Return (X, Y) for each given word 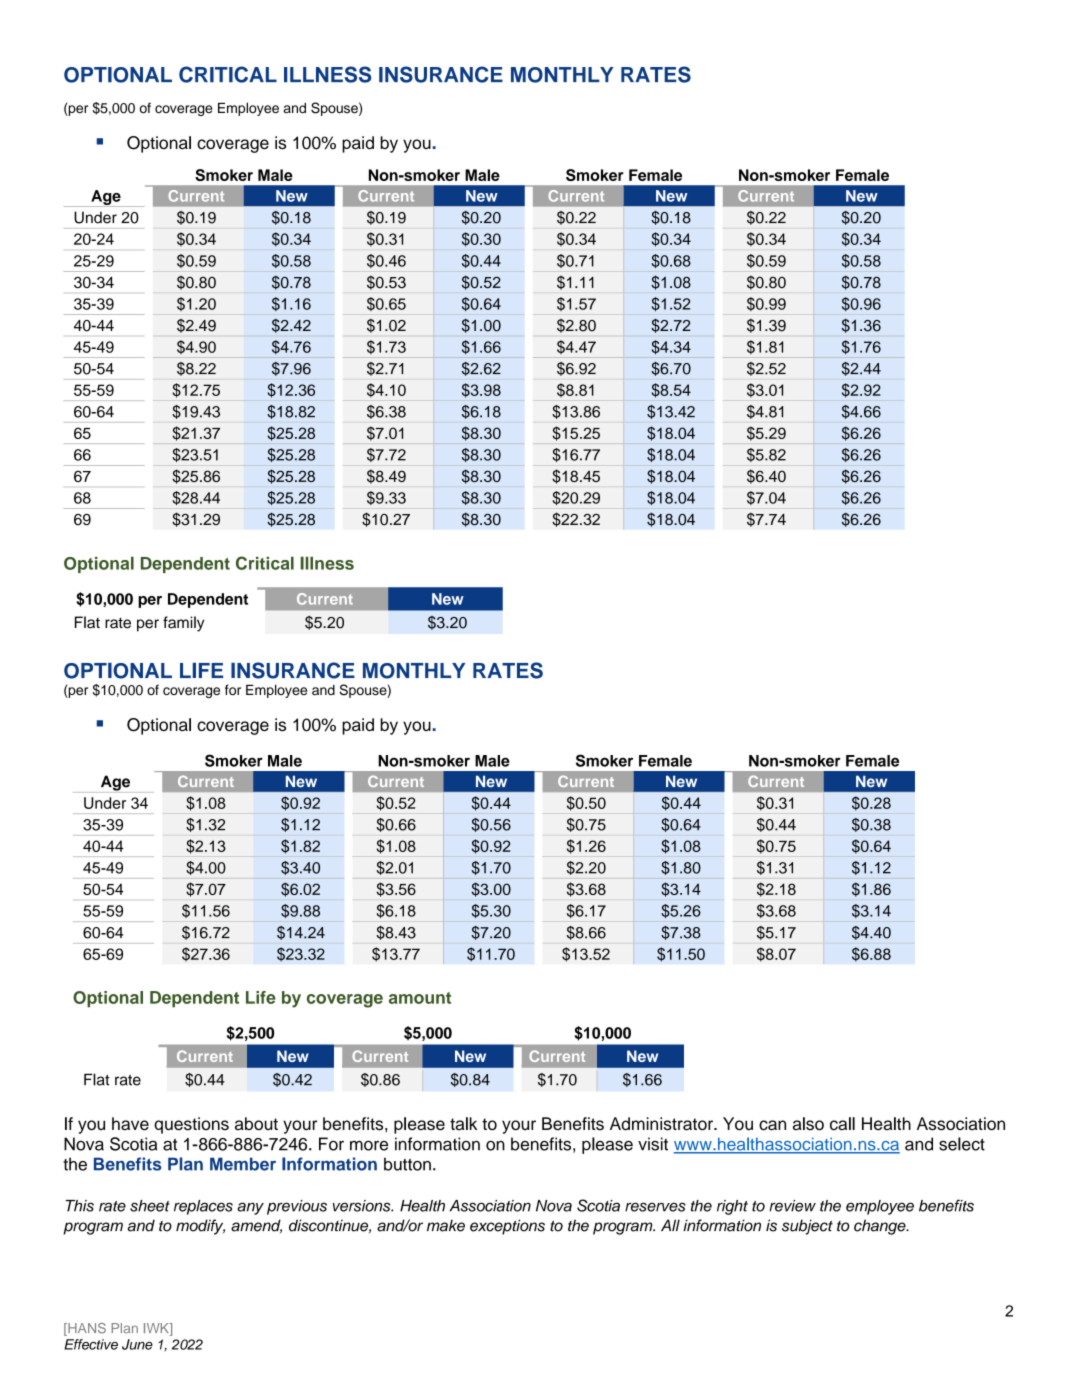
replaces (203, 1207)
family (183, 624)
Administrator (663, 1124)
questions (191, 1125)
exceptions (507, 1227)
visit (653, 1144)
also (808, 1124)
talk (463, 1123)
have (130, 1124)
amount (420, 998)
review (792, 1206)
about (256, 1123)
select (962, 1144)
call (842, 1124)
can (772, 1125)
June (137, 1344)
